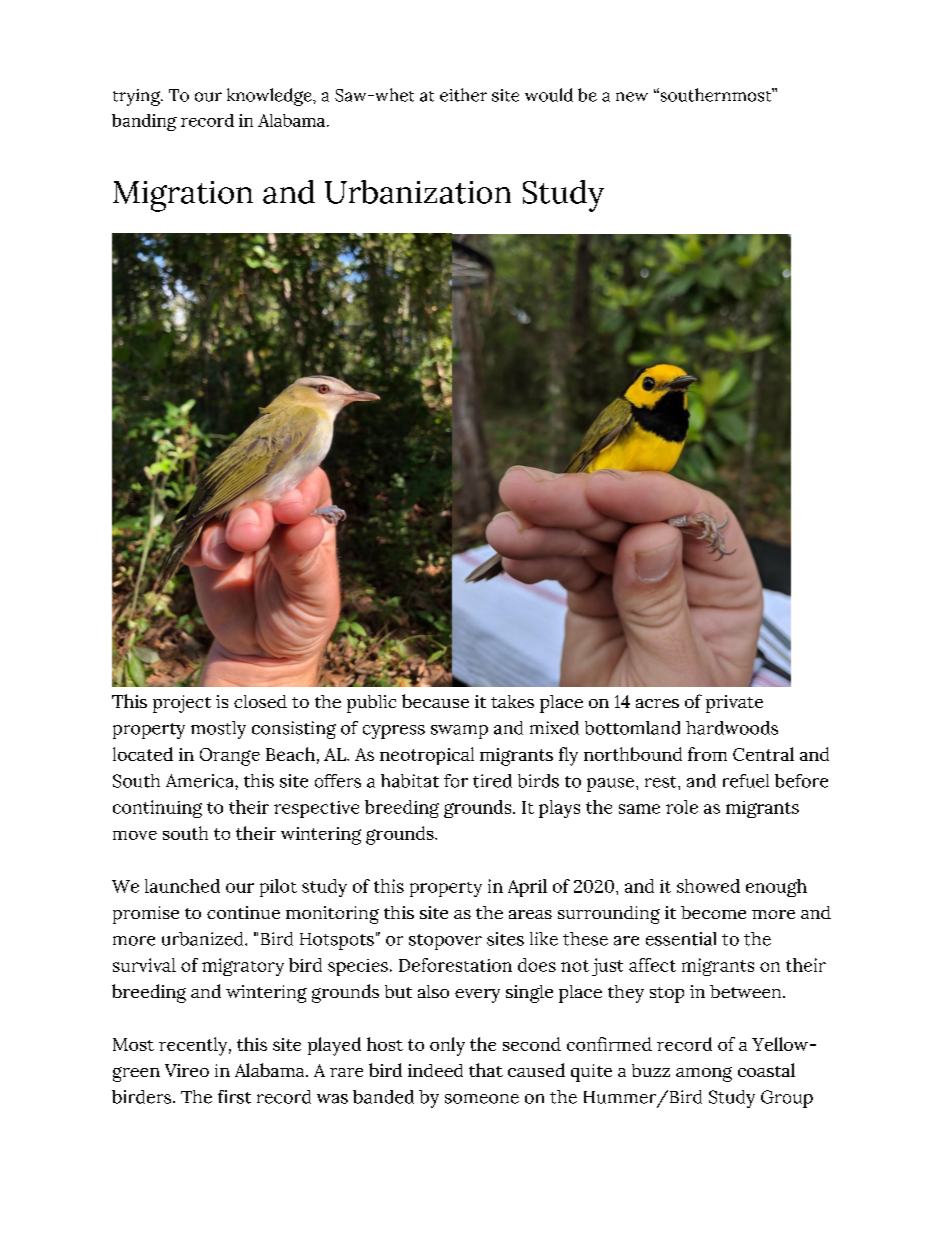 The width and height of the document is (952, 1233). What do you see at coordinates (707, 754) in the document?
I see `from` at bounding box center [707, 754].
